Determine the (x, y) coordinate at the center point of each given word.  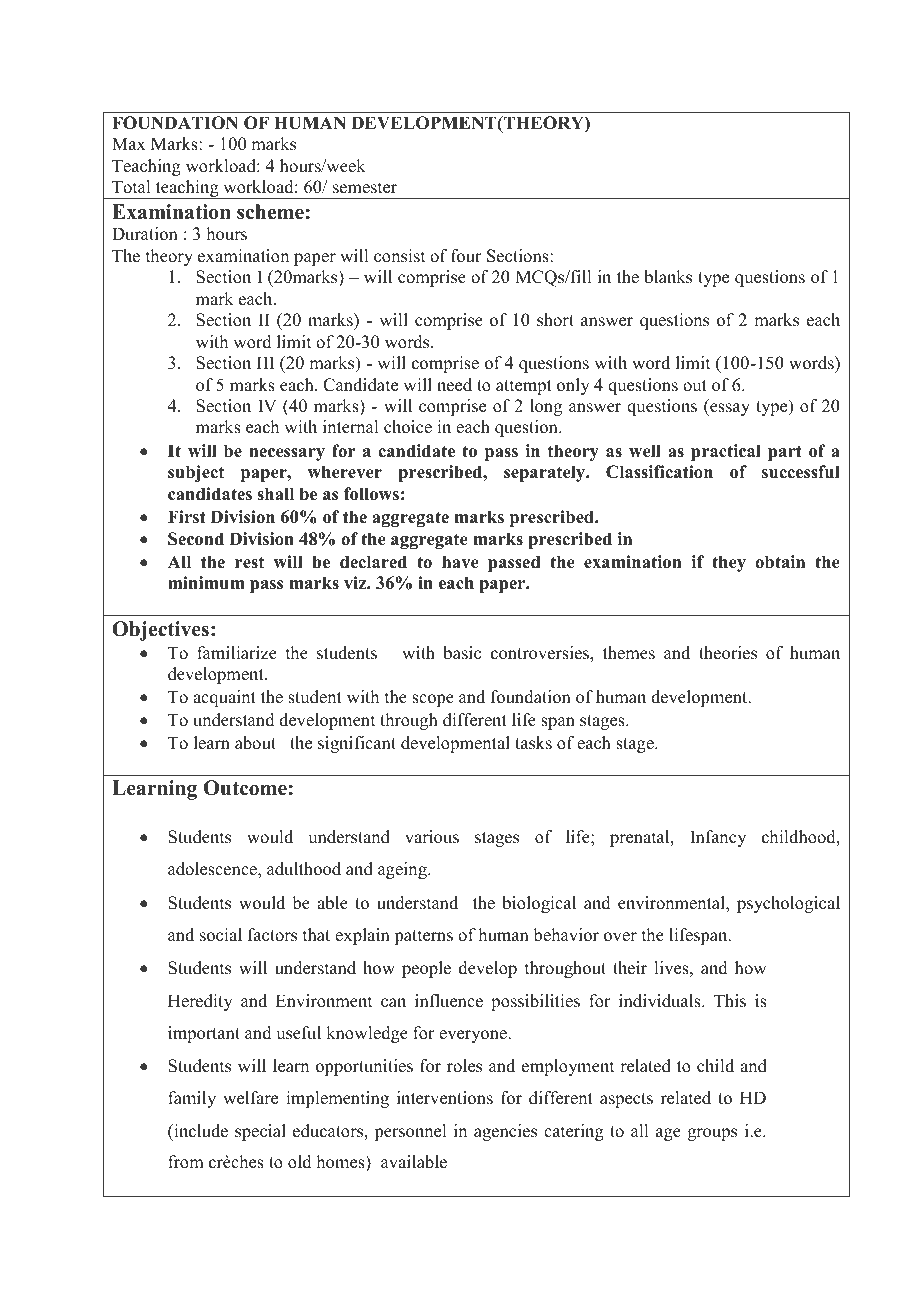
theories (728, 653)
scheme (270, 212)
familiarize (237, 653)
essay (729, 409)
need (454, 385)
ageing (403, 870)
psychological (788, 904)
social (221, 935)
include (200, 1131)
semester (365, 188)
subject (196, 473)
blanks (668, 277)
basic (462, 653)
